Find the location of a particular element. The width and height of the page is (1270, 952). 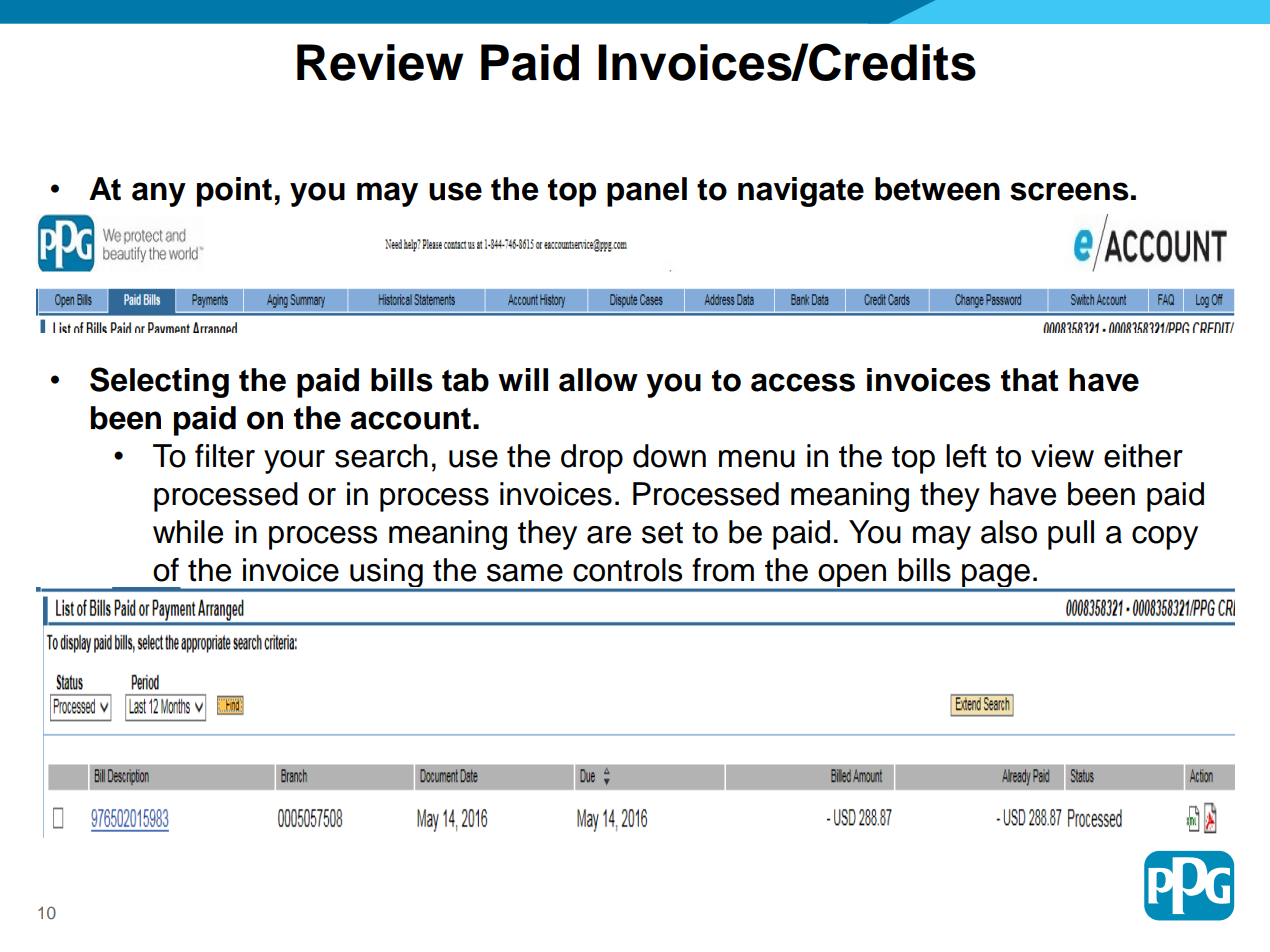

using is located at coordinates (386, 574).
